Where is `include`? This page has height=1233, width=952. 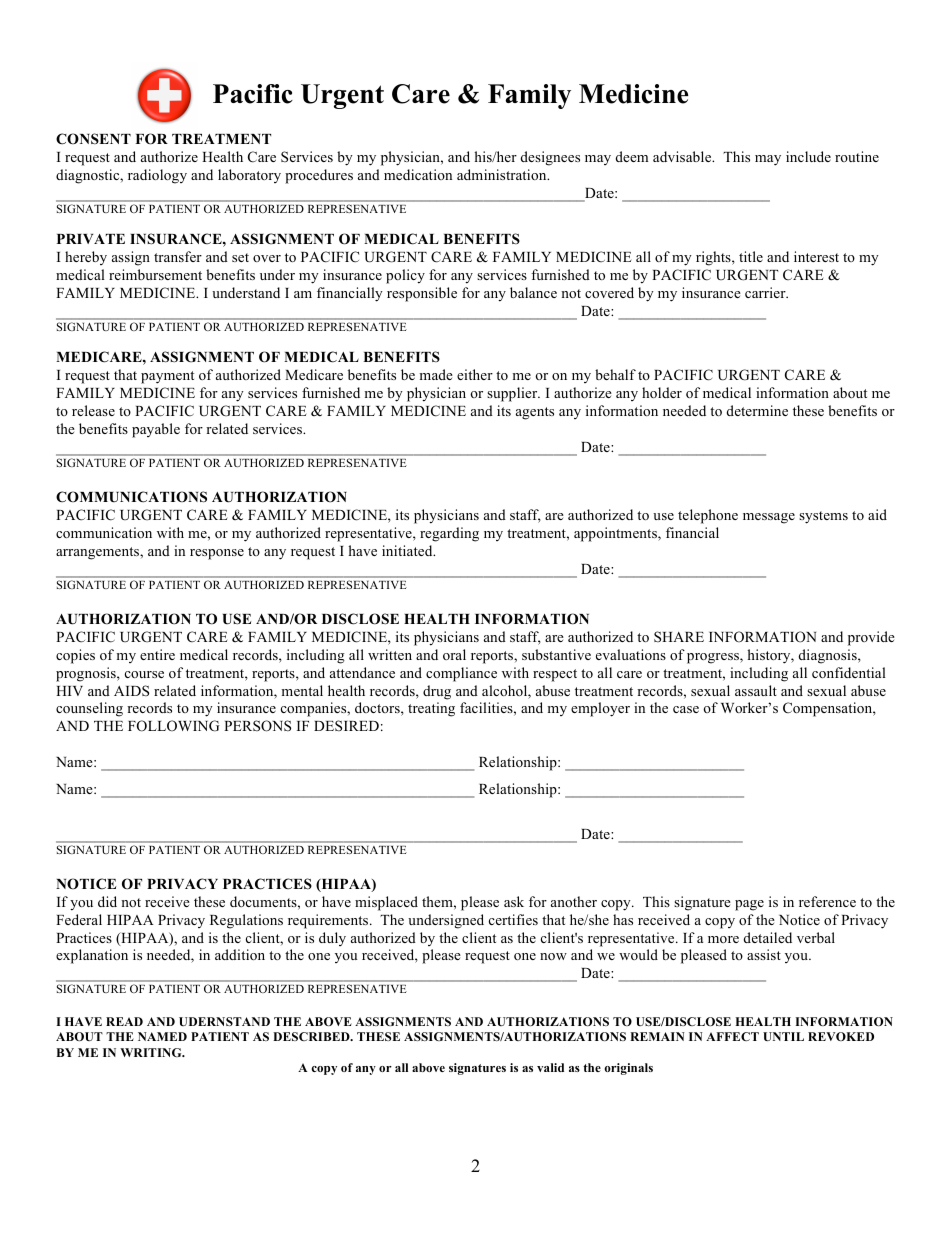
include is located at coordinates (808, 156).
